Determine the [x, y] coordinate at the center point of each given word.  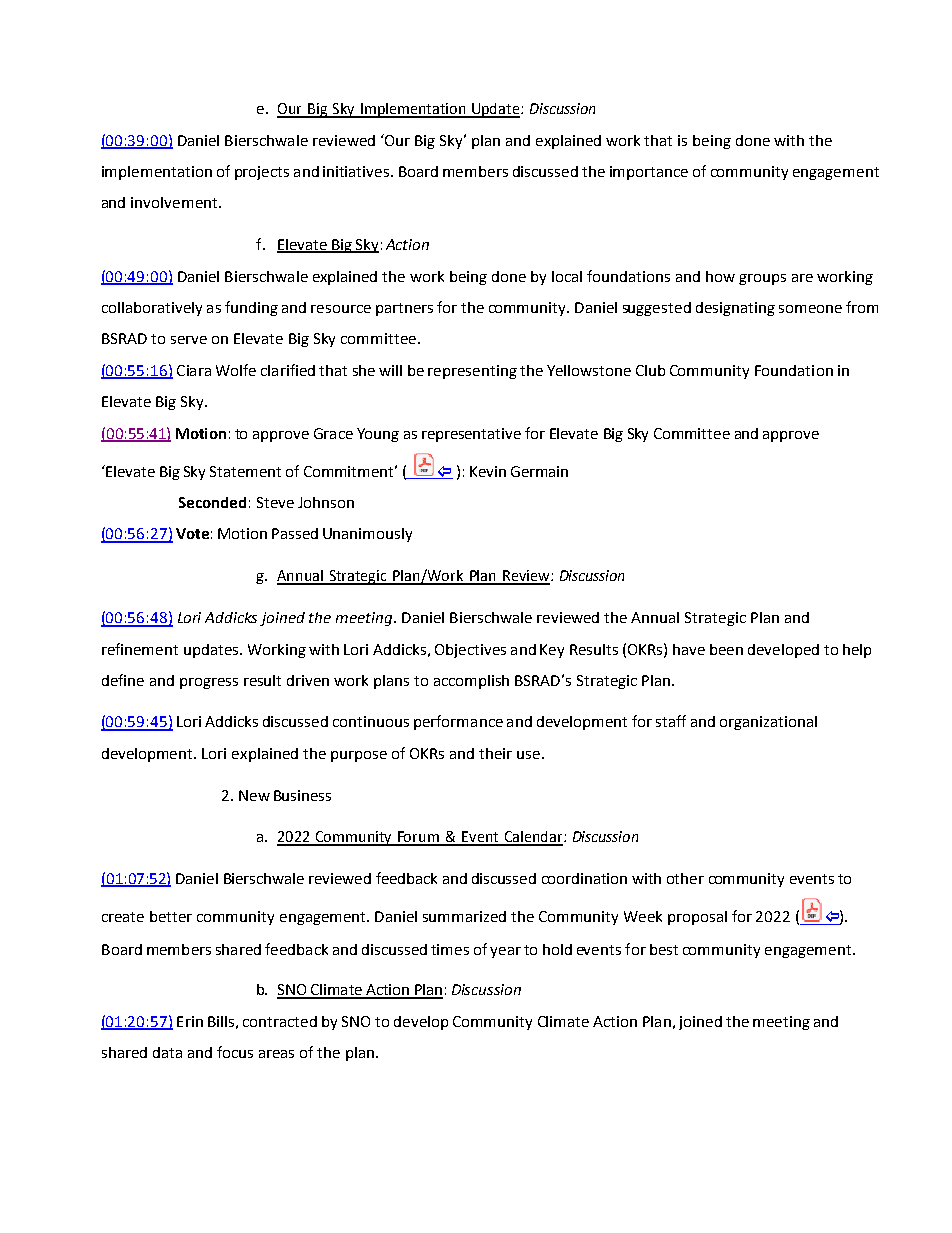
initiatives [357, 171]
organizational [768, 723]
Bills [221, 1021]
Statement [245, 471]
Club [650, 370]
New [254, 795]
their [495, 753]
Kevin [488, 471]
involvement [175, 202]
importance [649, 173]
